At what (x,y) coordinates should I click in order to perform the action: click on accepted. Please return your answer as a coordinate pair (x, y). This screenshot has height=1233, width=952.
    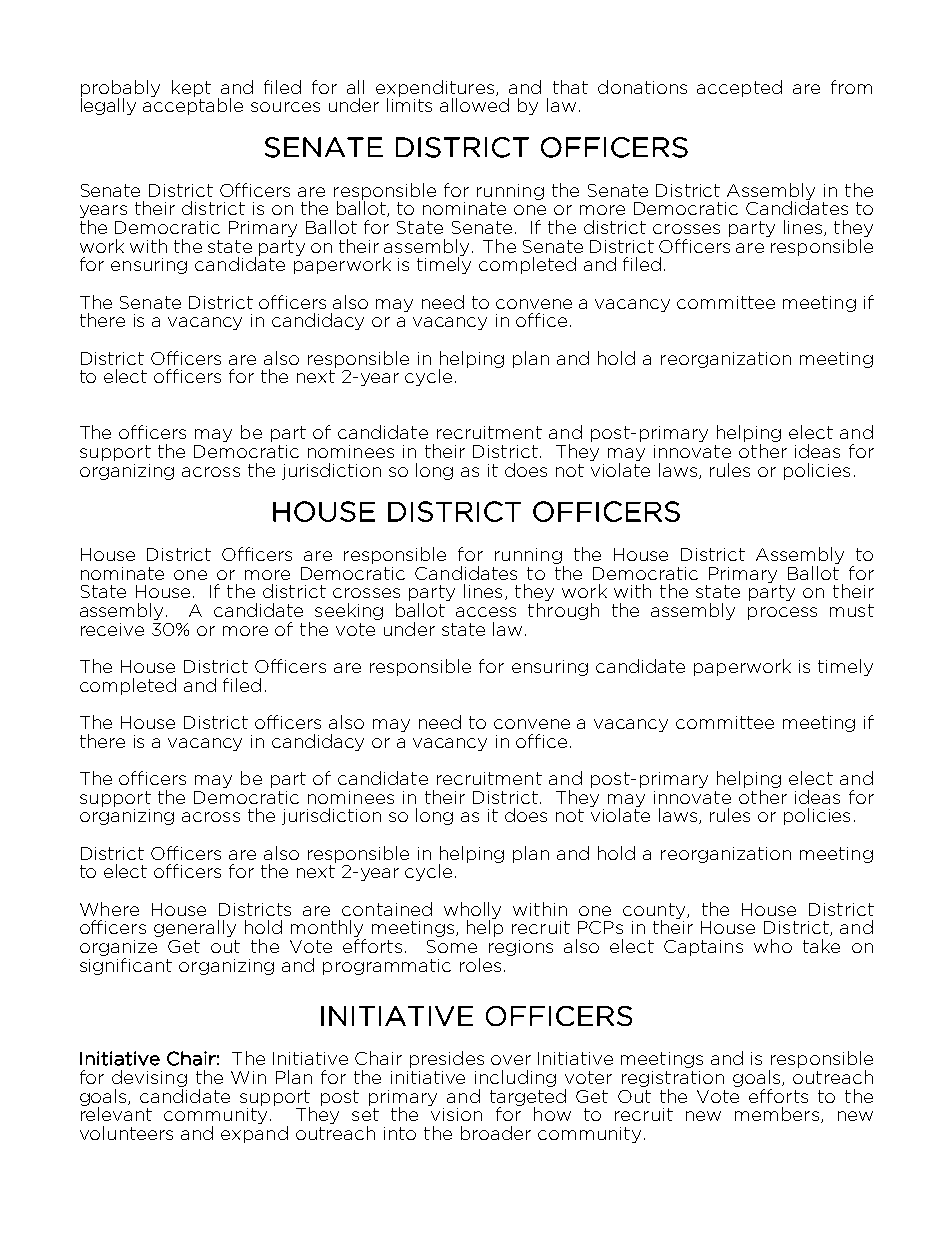
    Looking at the image, I should click on (739, 88).
